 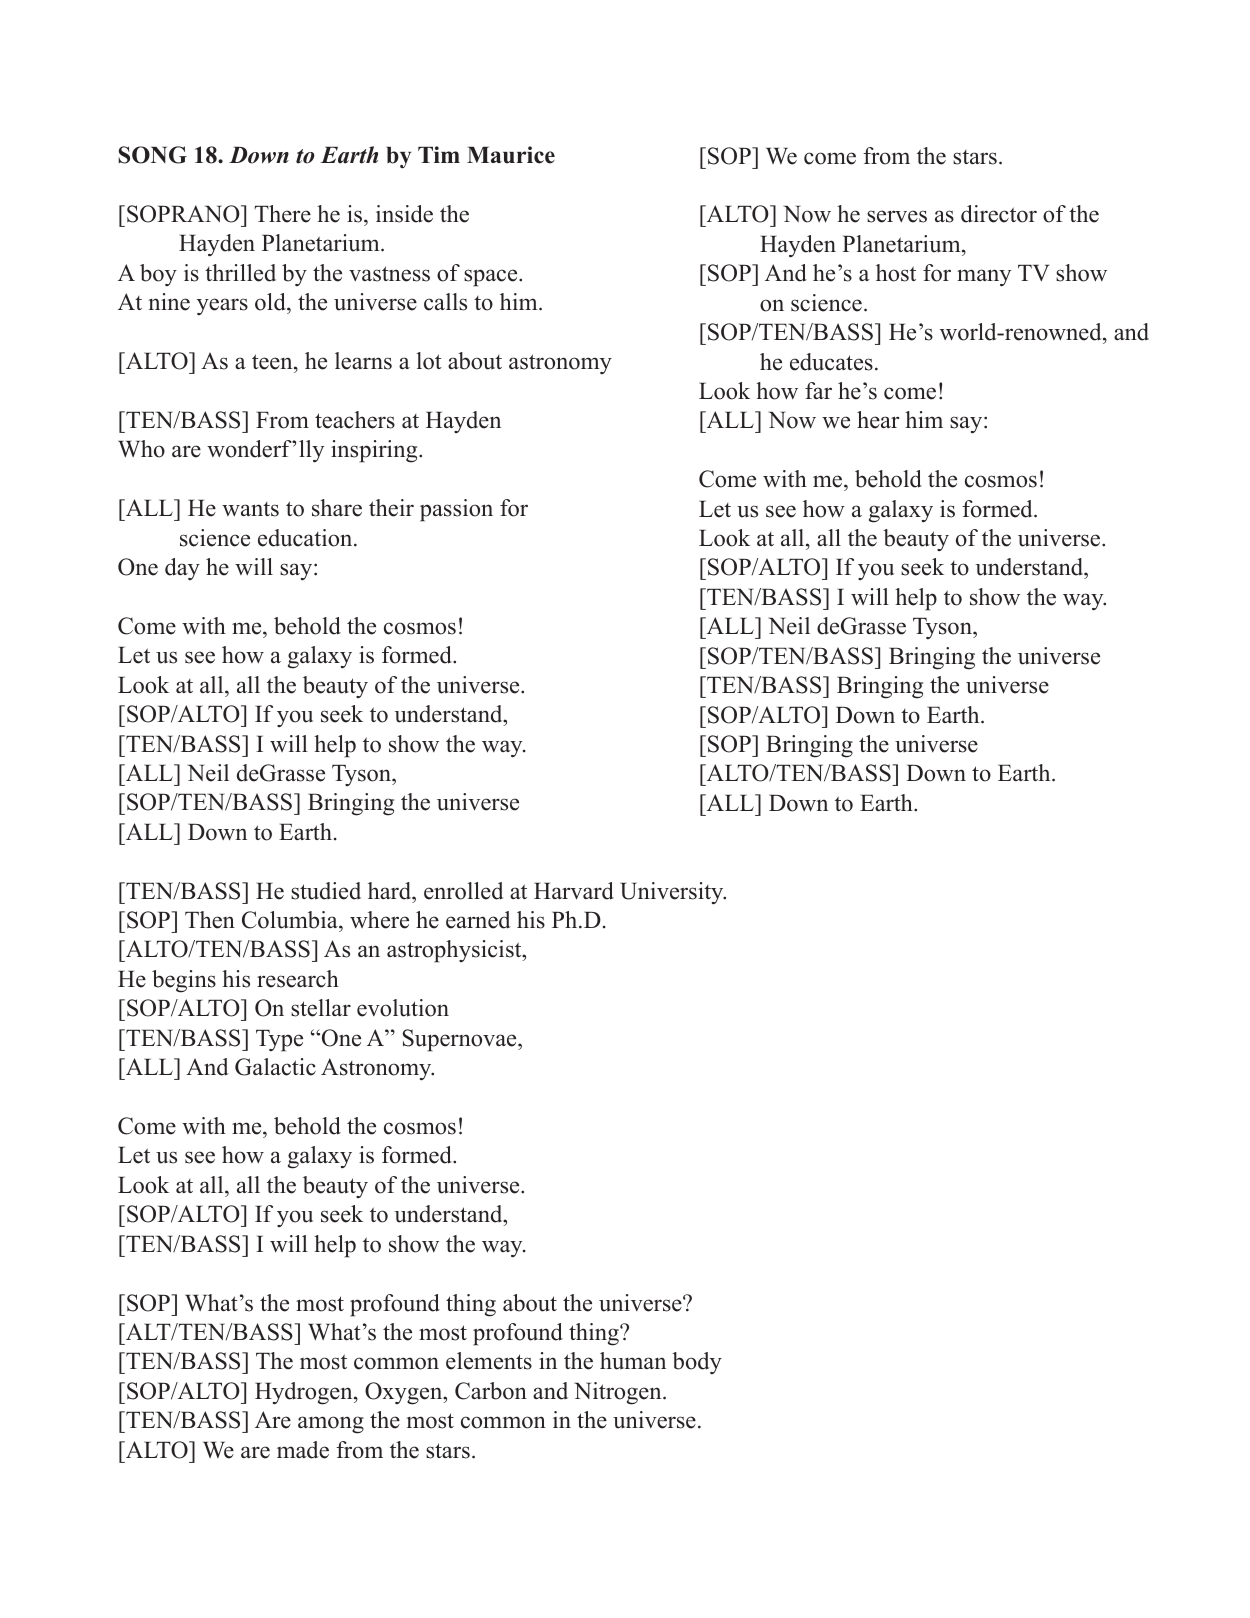 What do you see at coordinates (461, 1040) in the image?
I see `Supernovae` at bounding box center [461, 1040].
